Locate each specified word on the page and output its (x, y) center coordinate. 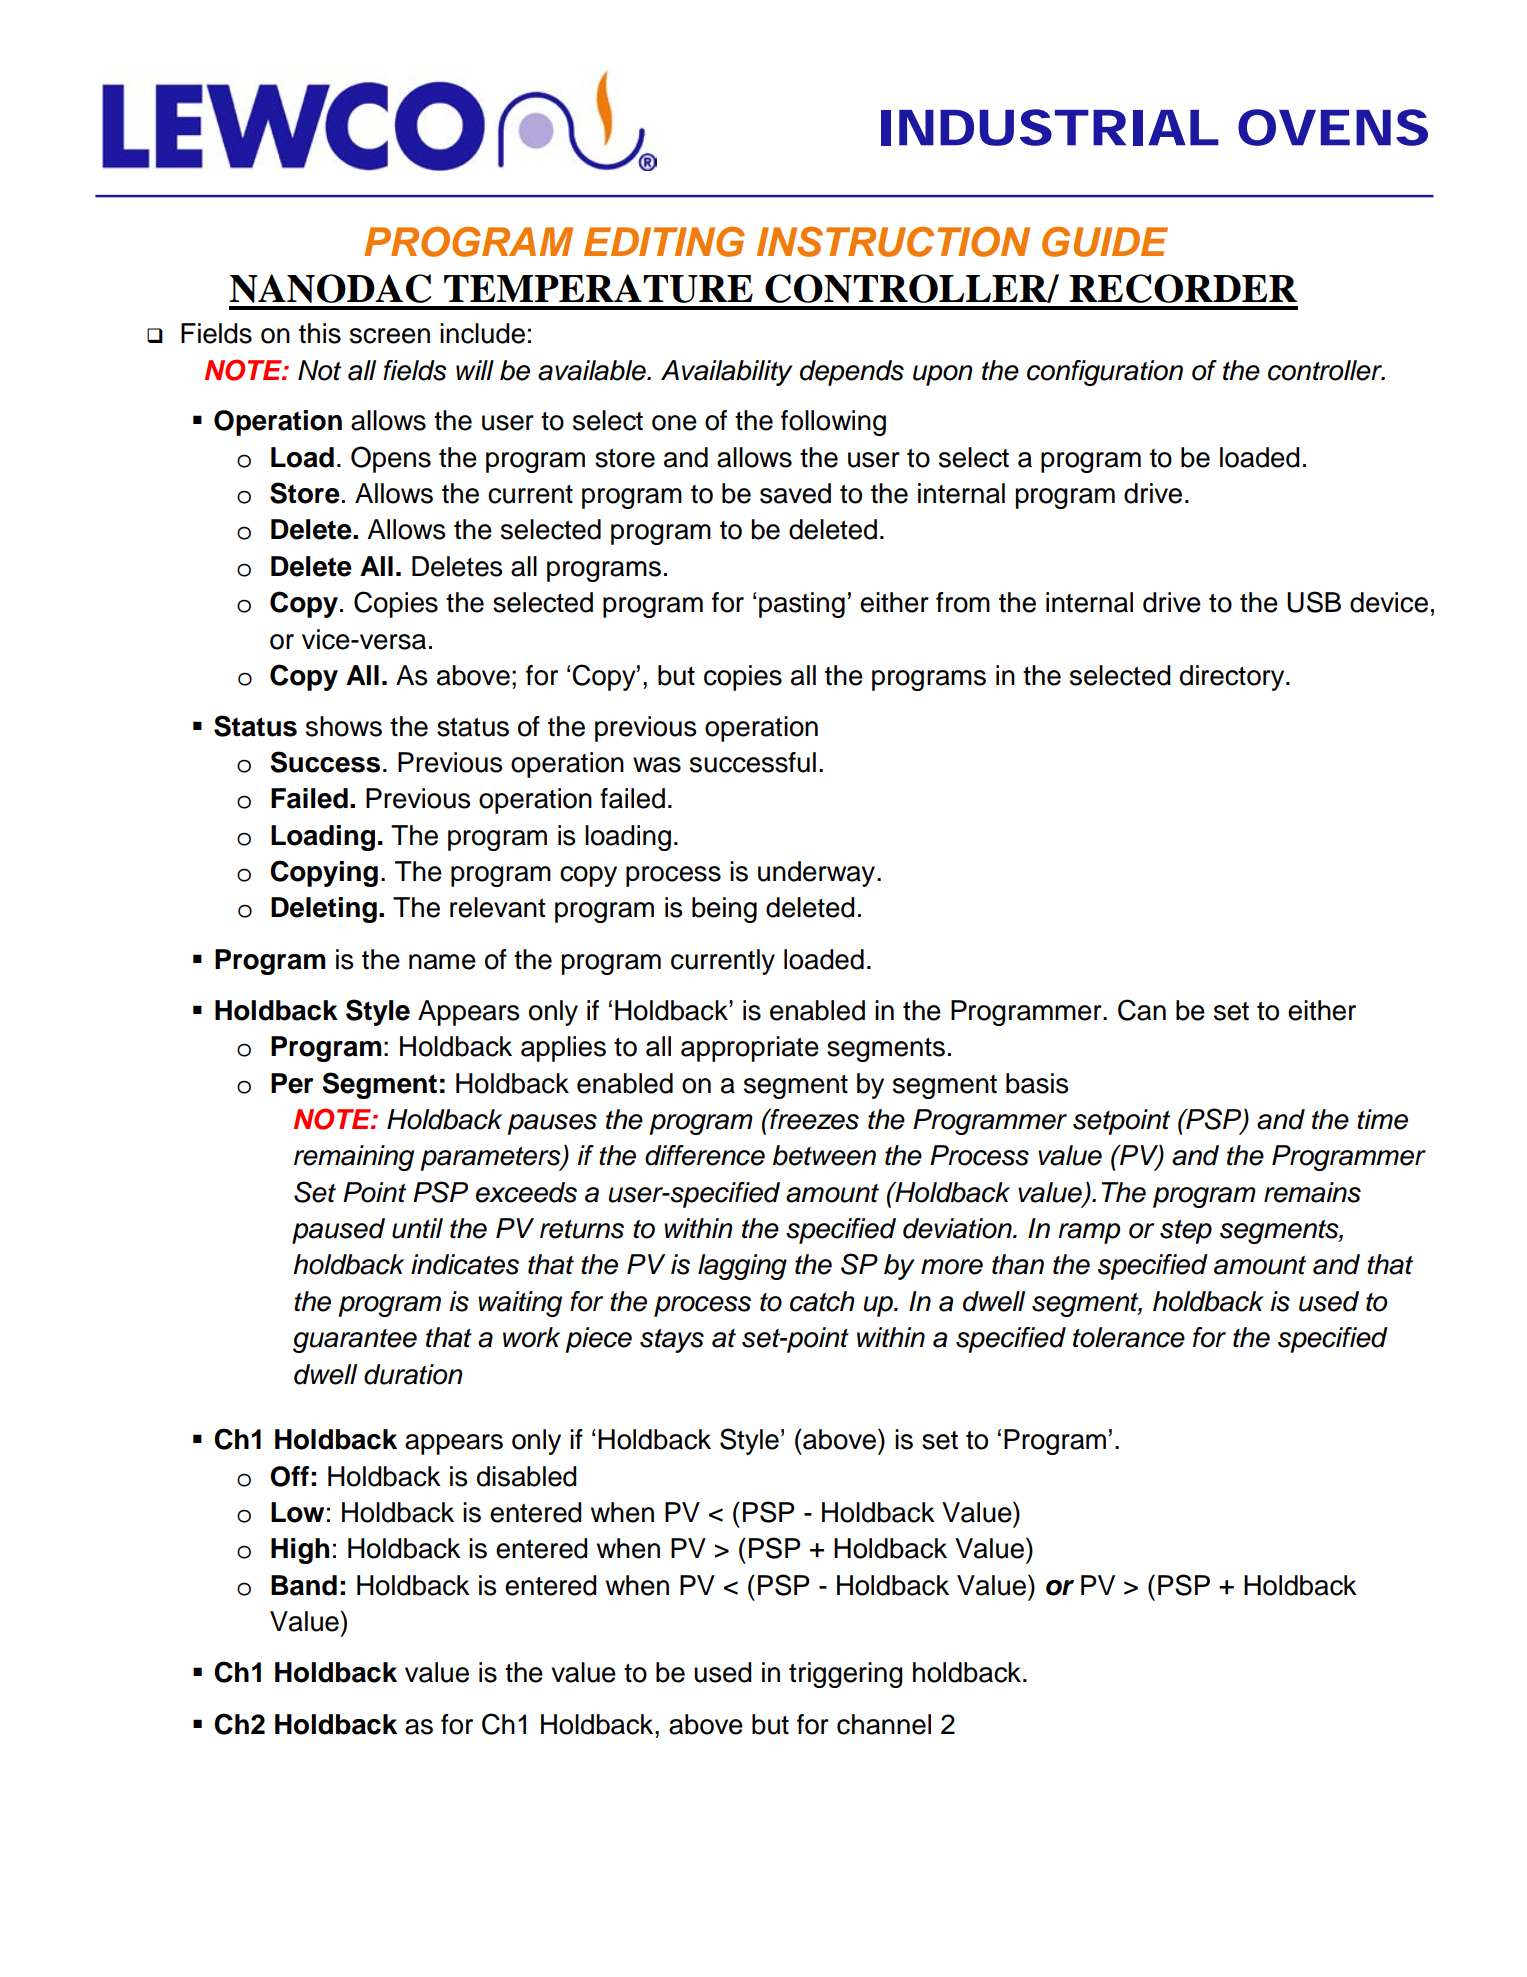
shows (344, 726)
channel (884, 1724)
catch (822, 1301)
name (442, 962)
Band (304, 1585)
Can (1142, 1010)
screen (390, 336)
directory (1233, 678)
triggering (846, 1675)
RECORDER (1183, 288)
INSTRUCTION (893, 241)
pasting (802, 605)
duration (413, 1374)
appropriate (750, 1049)
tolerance (1129, 1337)
